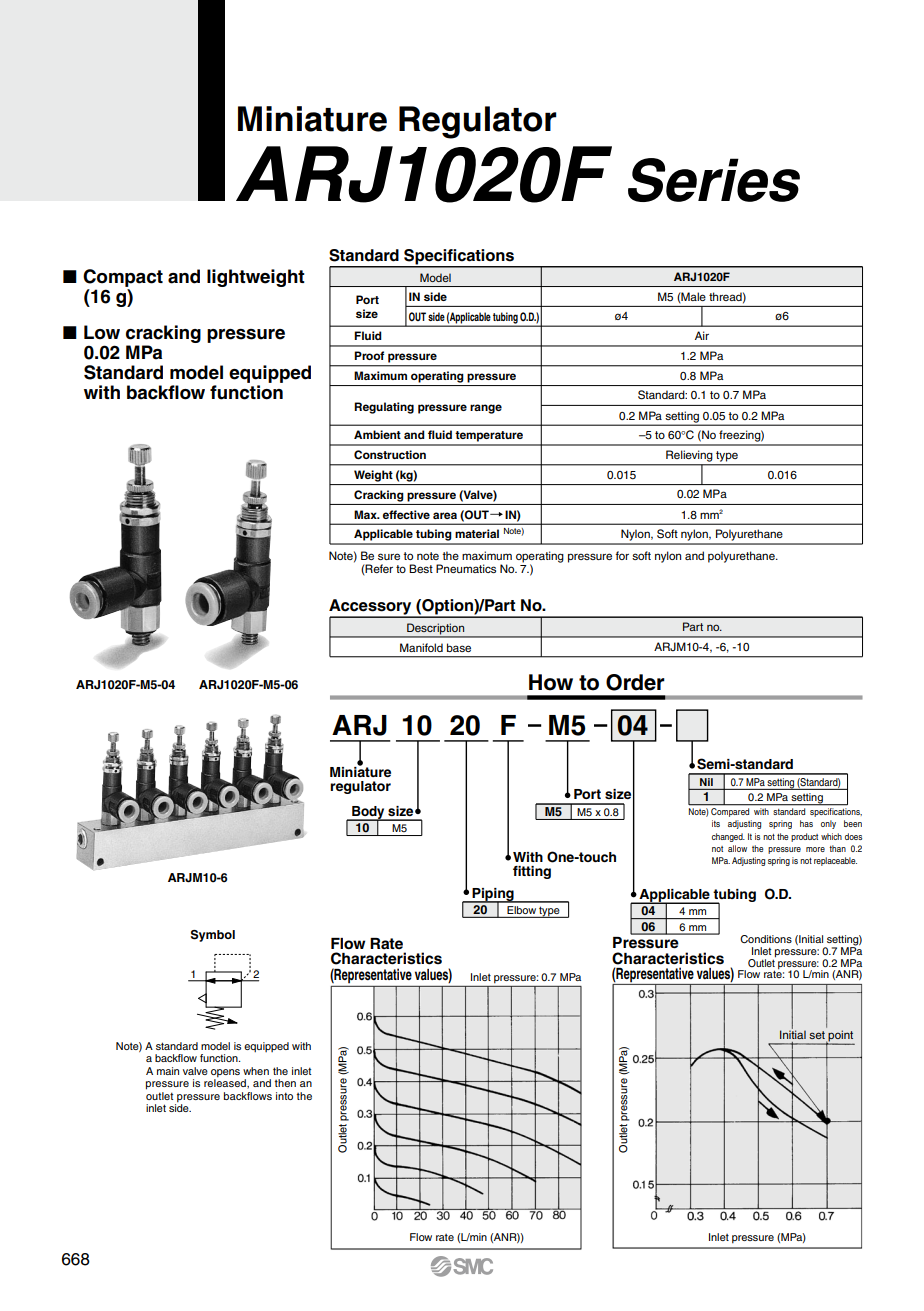 Image resolution: width=924 pixels, height=1311 pixels. Describe the element at coordinates (123, 278) in the page. I see `Compact` at that location.
